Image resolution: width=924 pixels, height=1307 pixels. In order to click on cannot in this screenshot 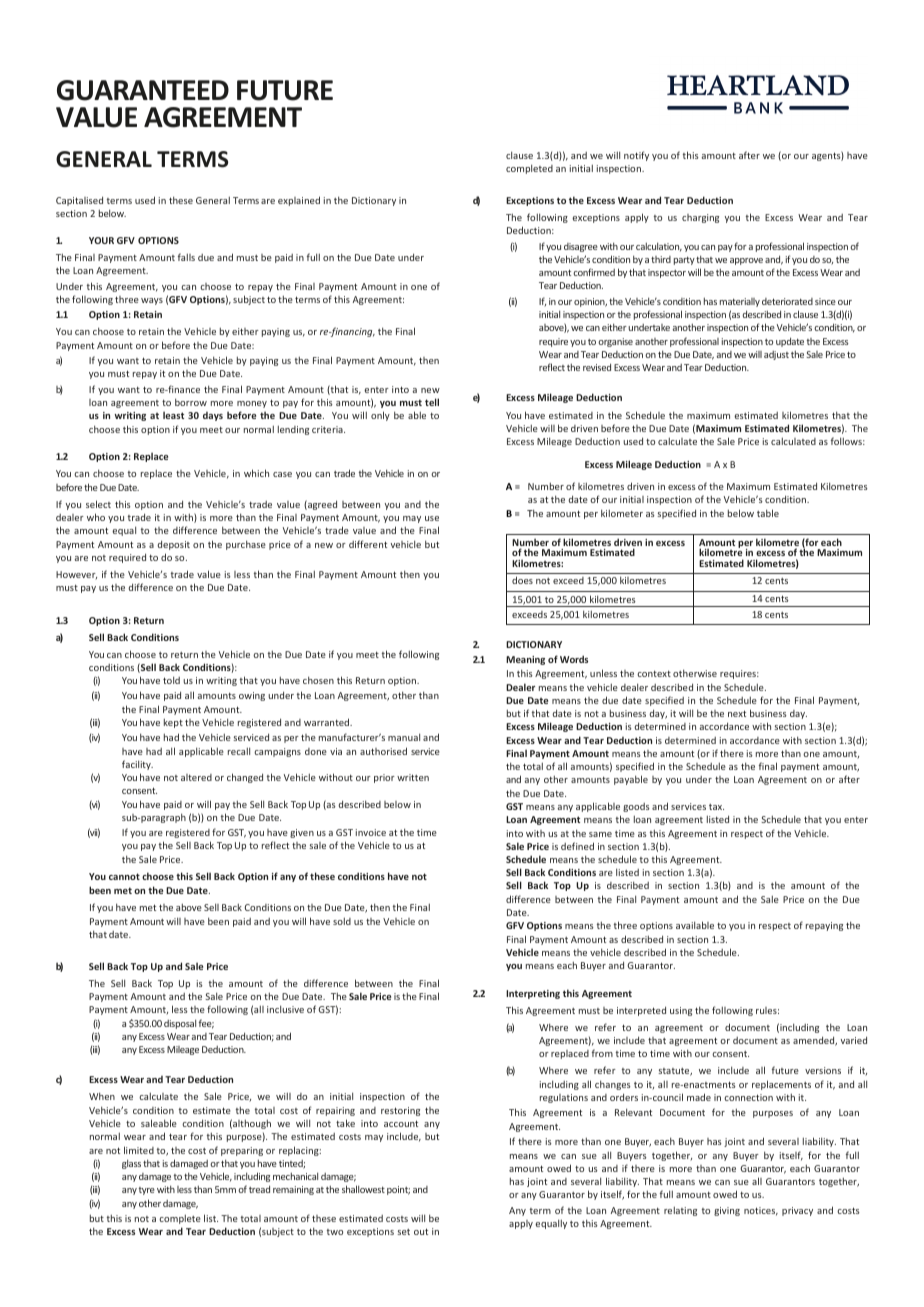, I will do `click(124, 876)`.
